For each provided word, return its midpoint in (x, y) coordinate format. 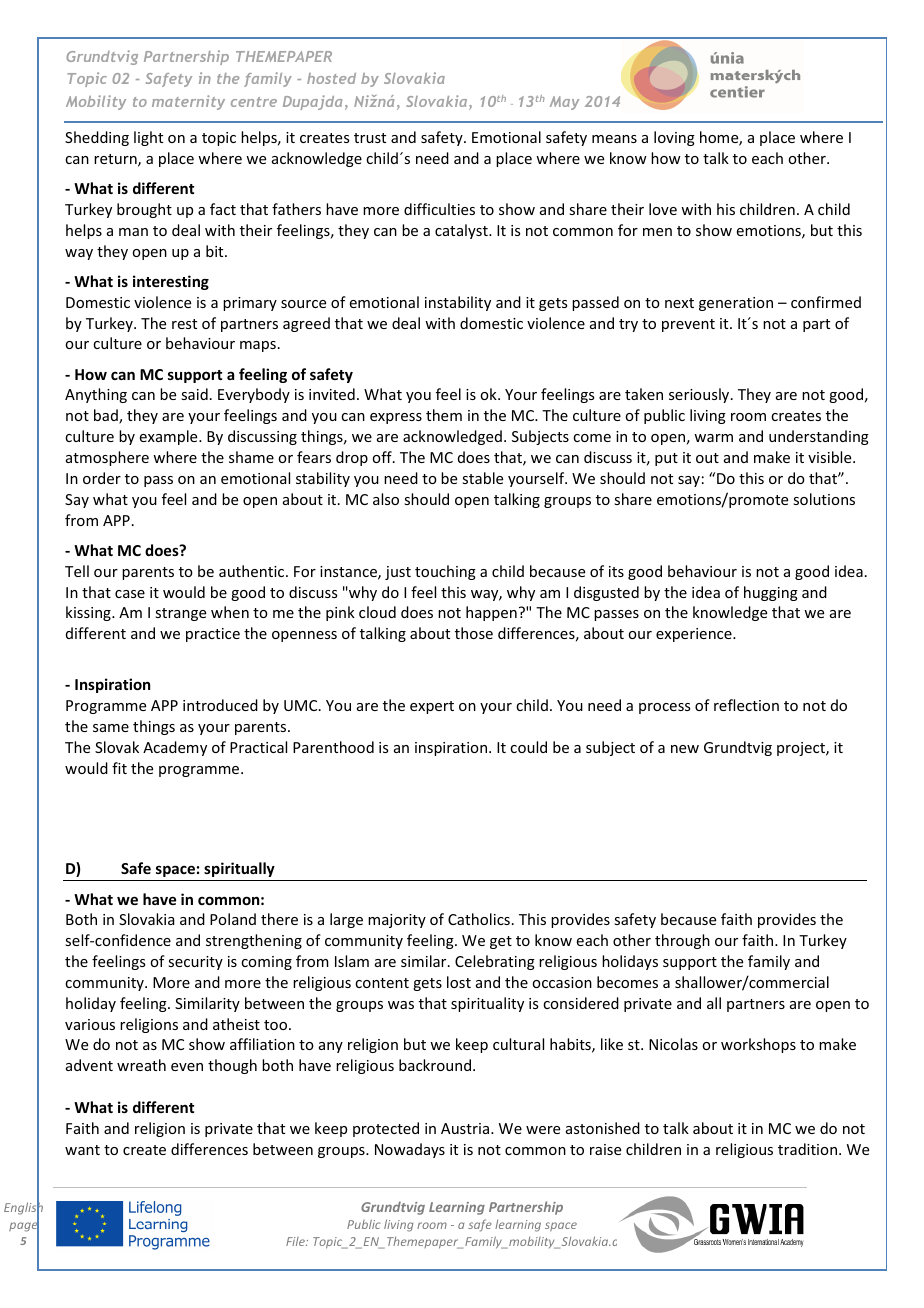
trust (370, 138)
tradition (807, 1149)
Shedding (97, 138)
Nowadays (410, 1150)
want (82, 1150)
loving (674, 138)
